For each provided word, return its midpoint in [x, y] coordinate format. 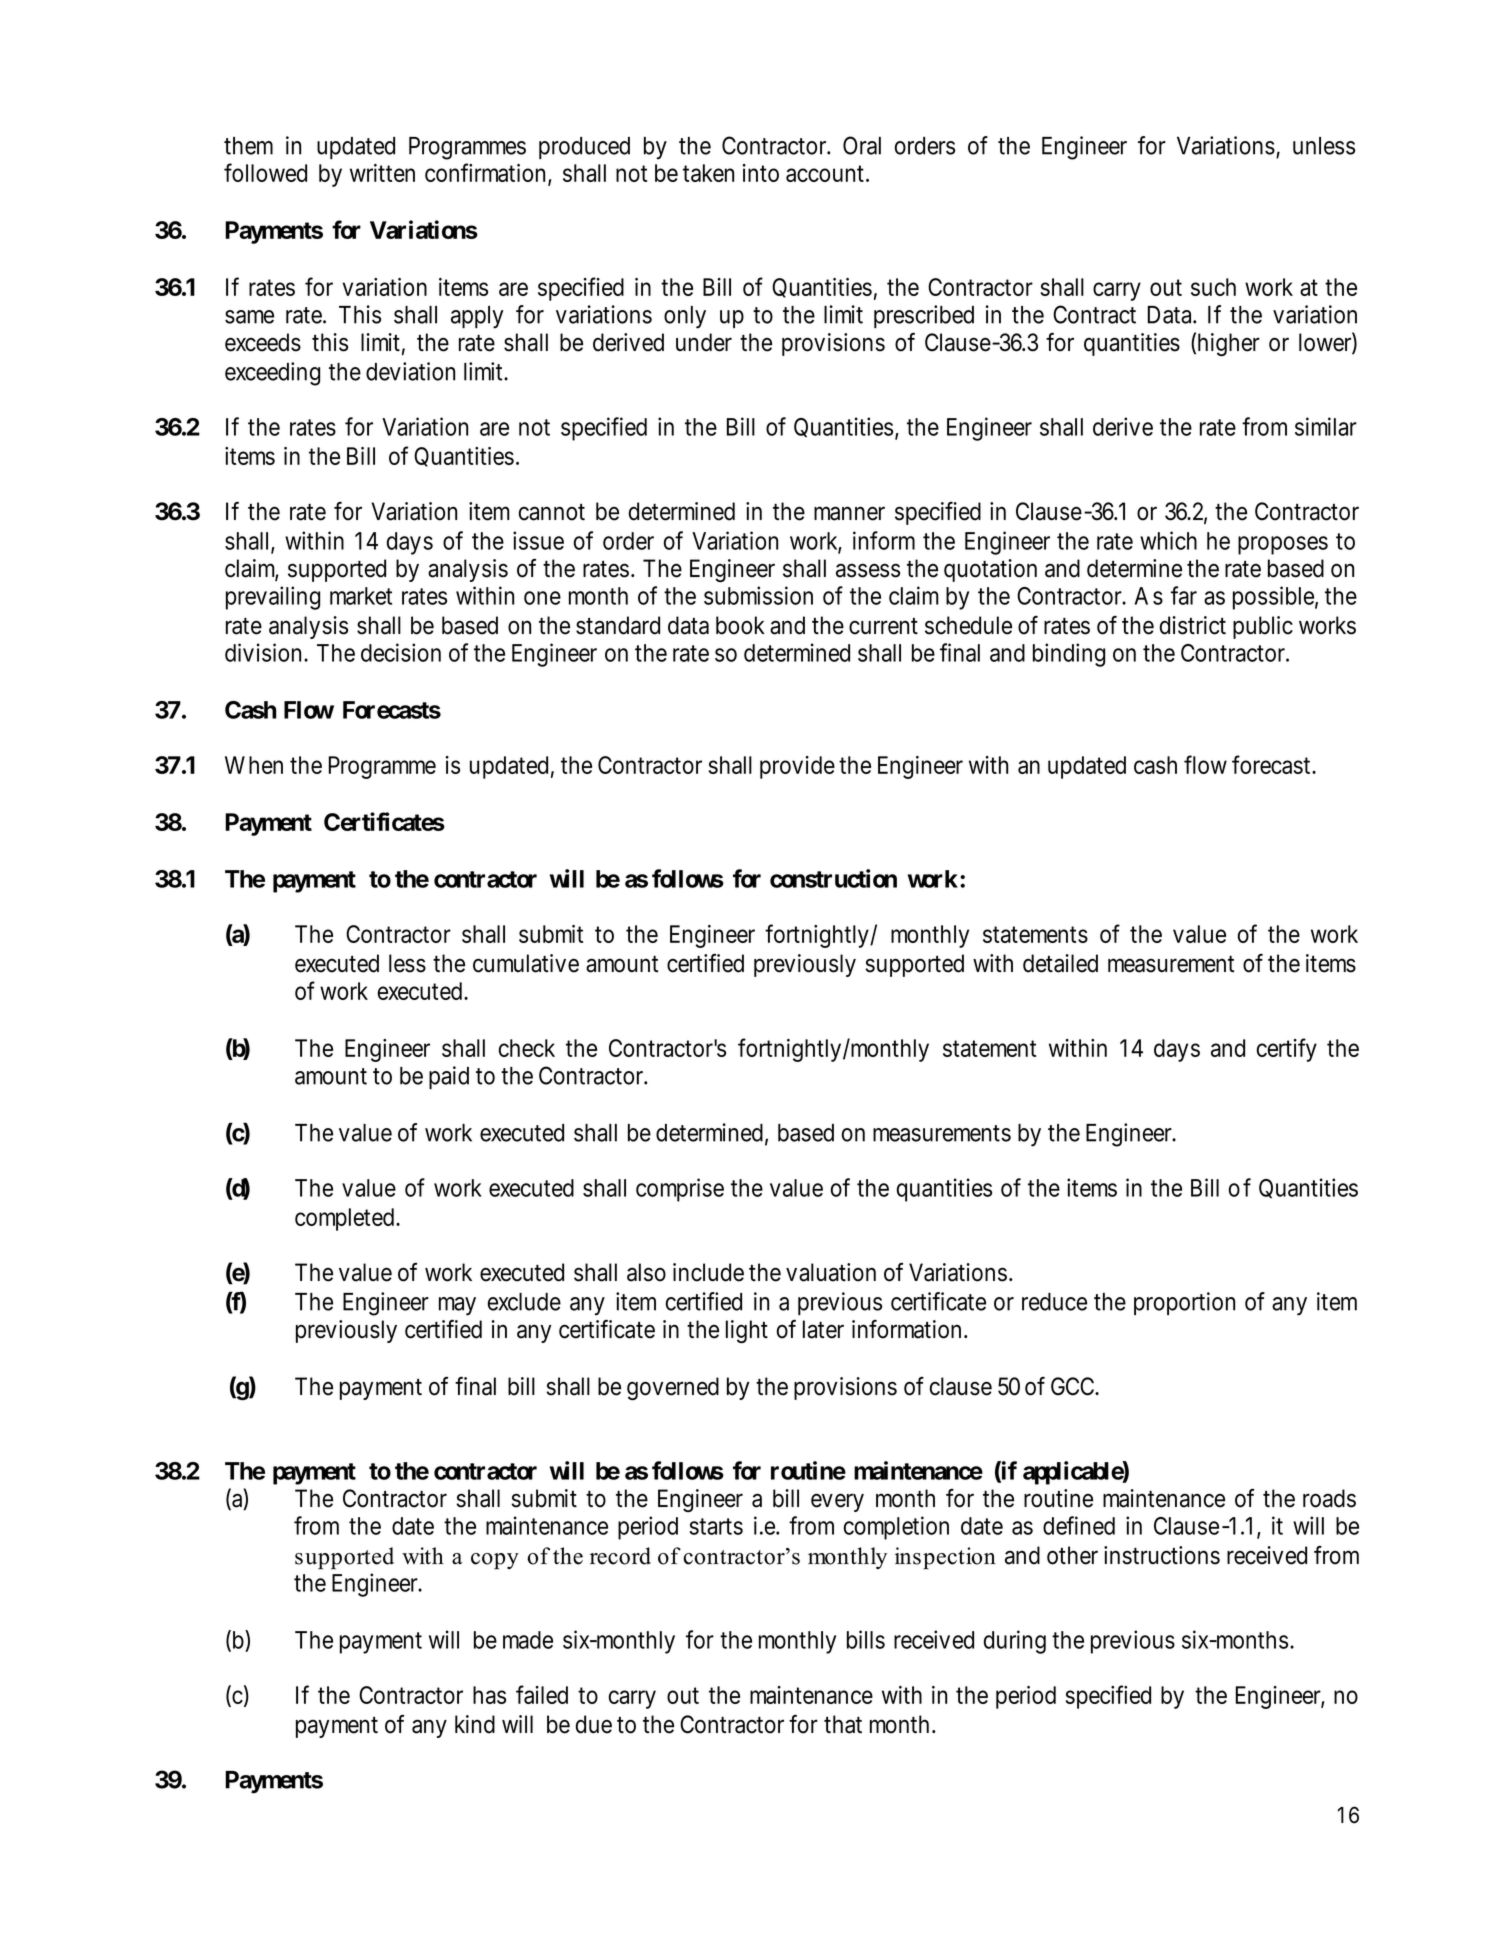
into [761, 173]
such [1213, 287]
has [489, 1695]
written [382, 173]
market [361, 596]
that [843, 1724]
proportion [1184, 1303]
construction [833, 878]
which [1168, 540]
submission [758, 595]
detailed [1060, 963]
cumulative [526, 963]
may [457, 1306]
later [823, 1329]
